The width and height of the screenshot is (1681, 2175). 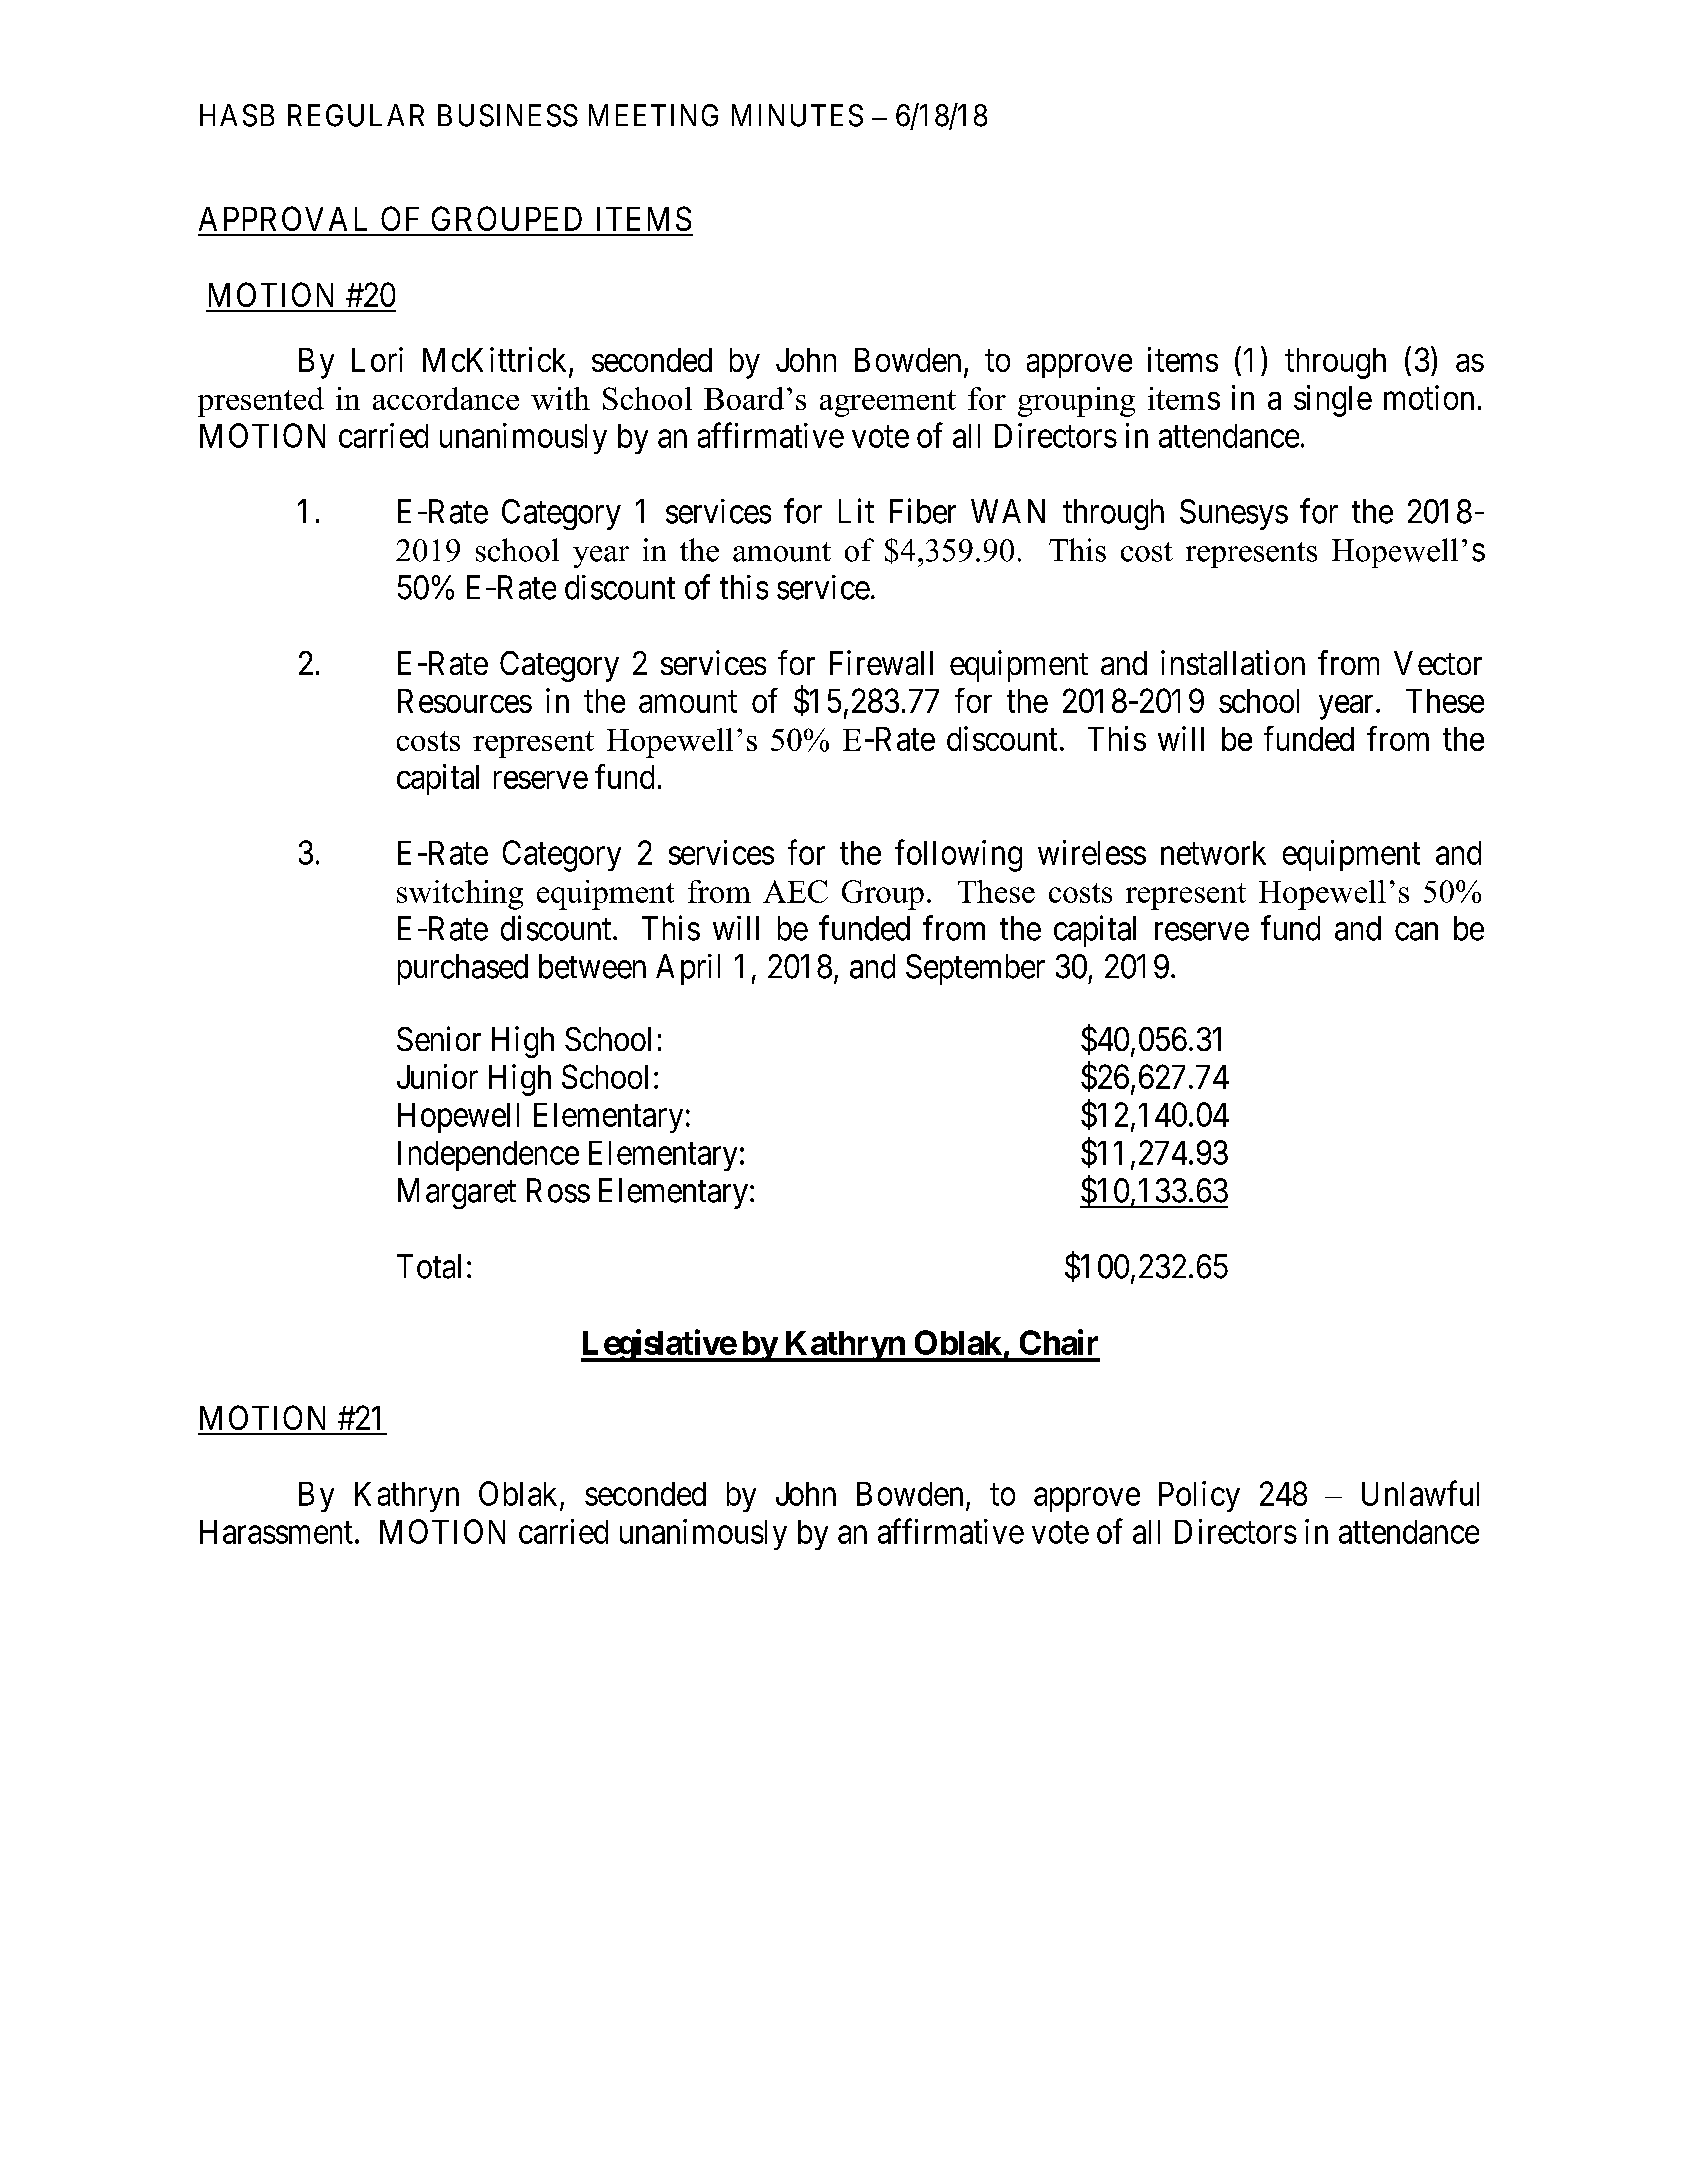 I want to click on switching, so click(x=460, y=895).
